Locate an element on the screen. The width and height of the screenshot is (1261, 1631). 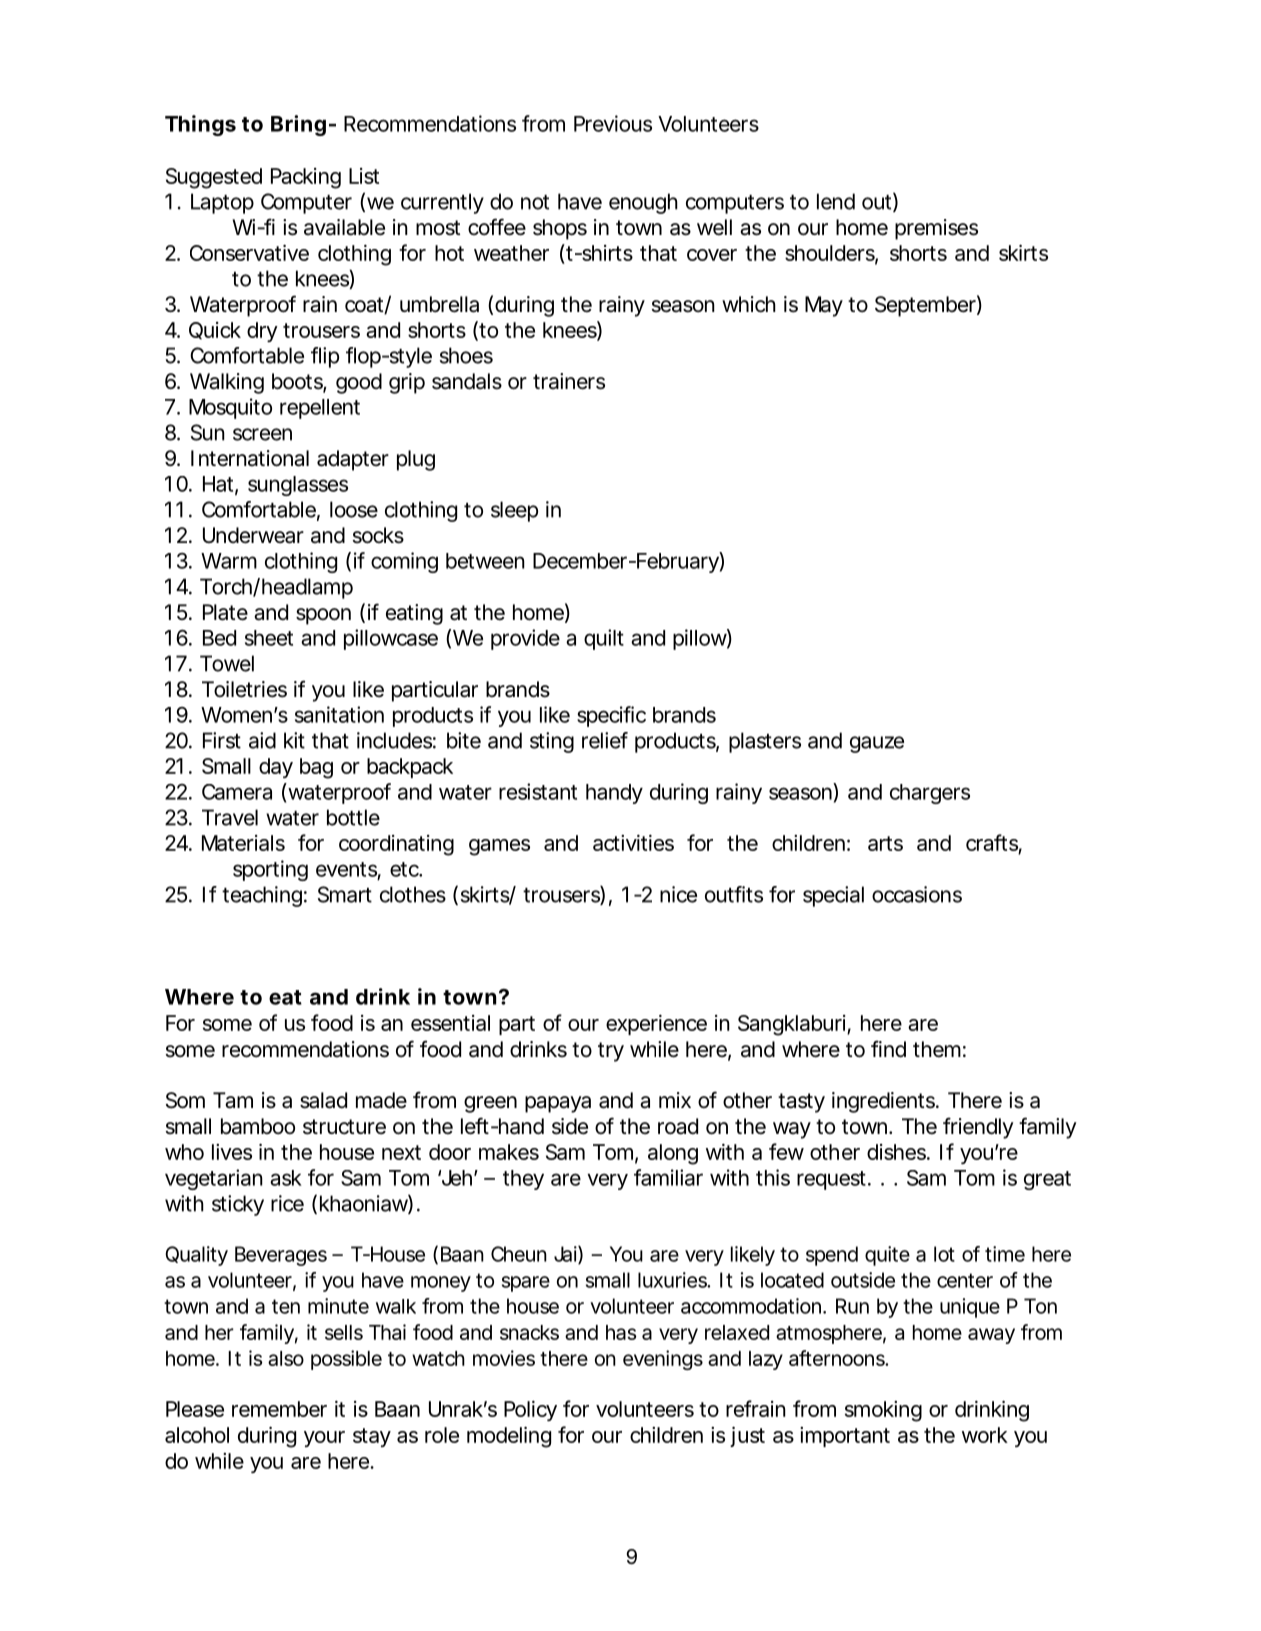
Previous is located at coordinates (613, 123).
